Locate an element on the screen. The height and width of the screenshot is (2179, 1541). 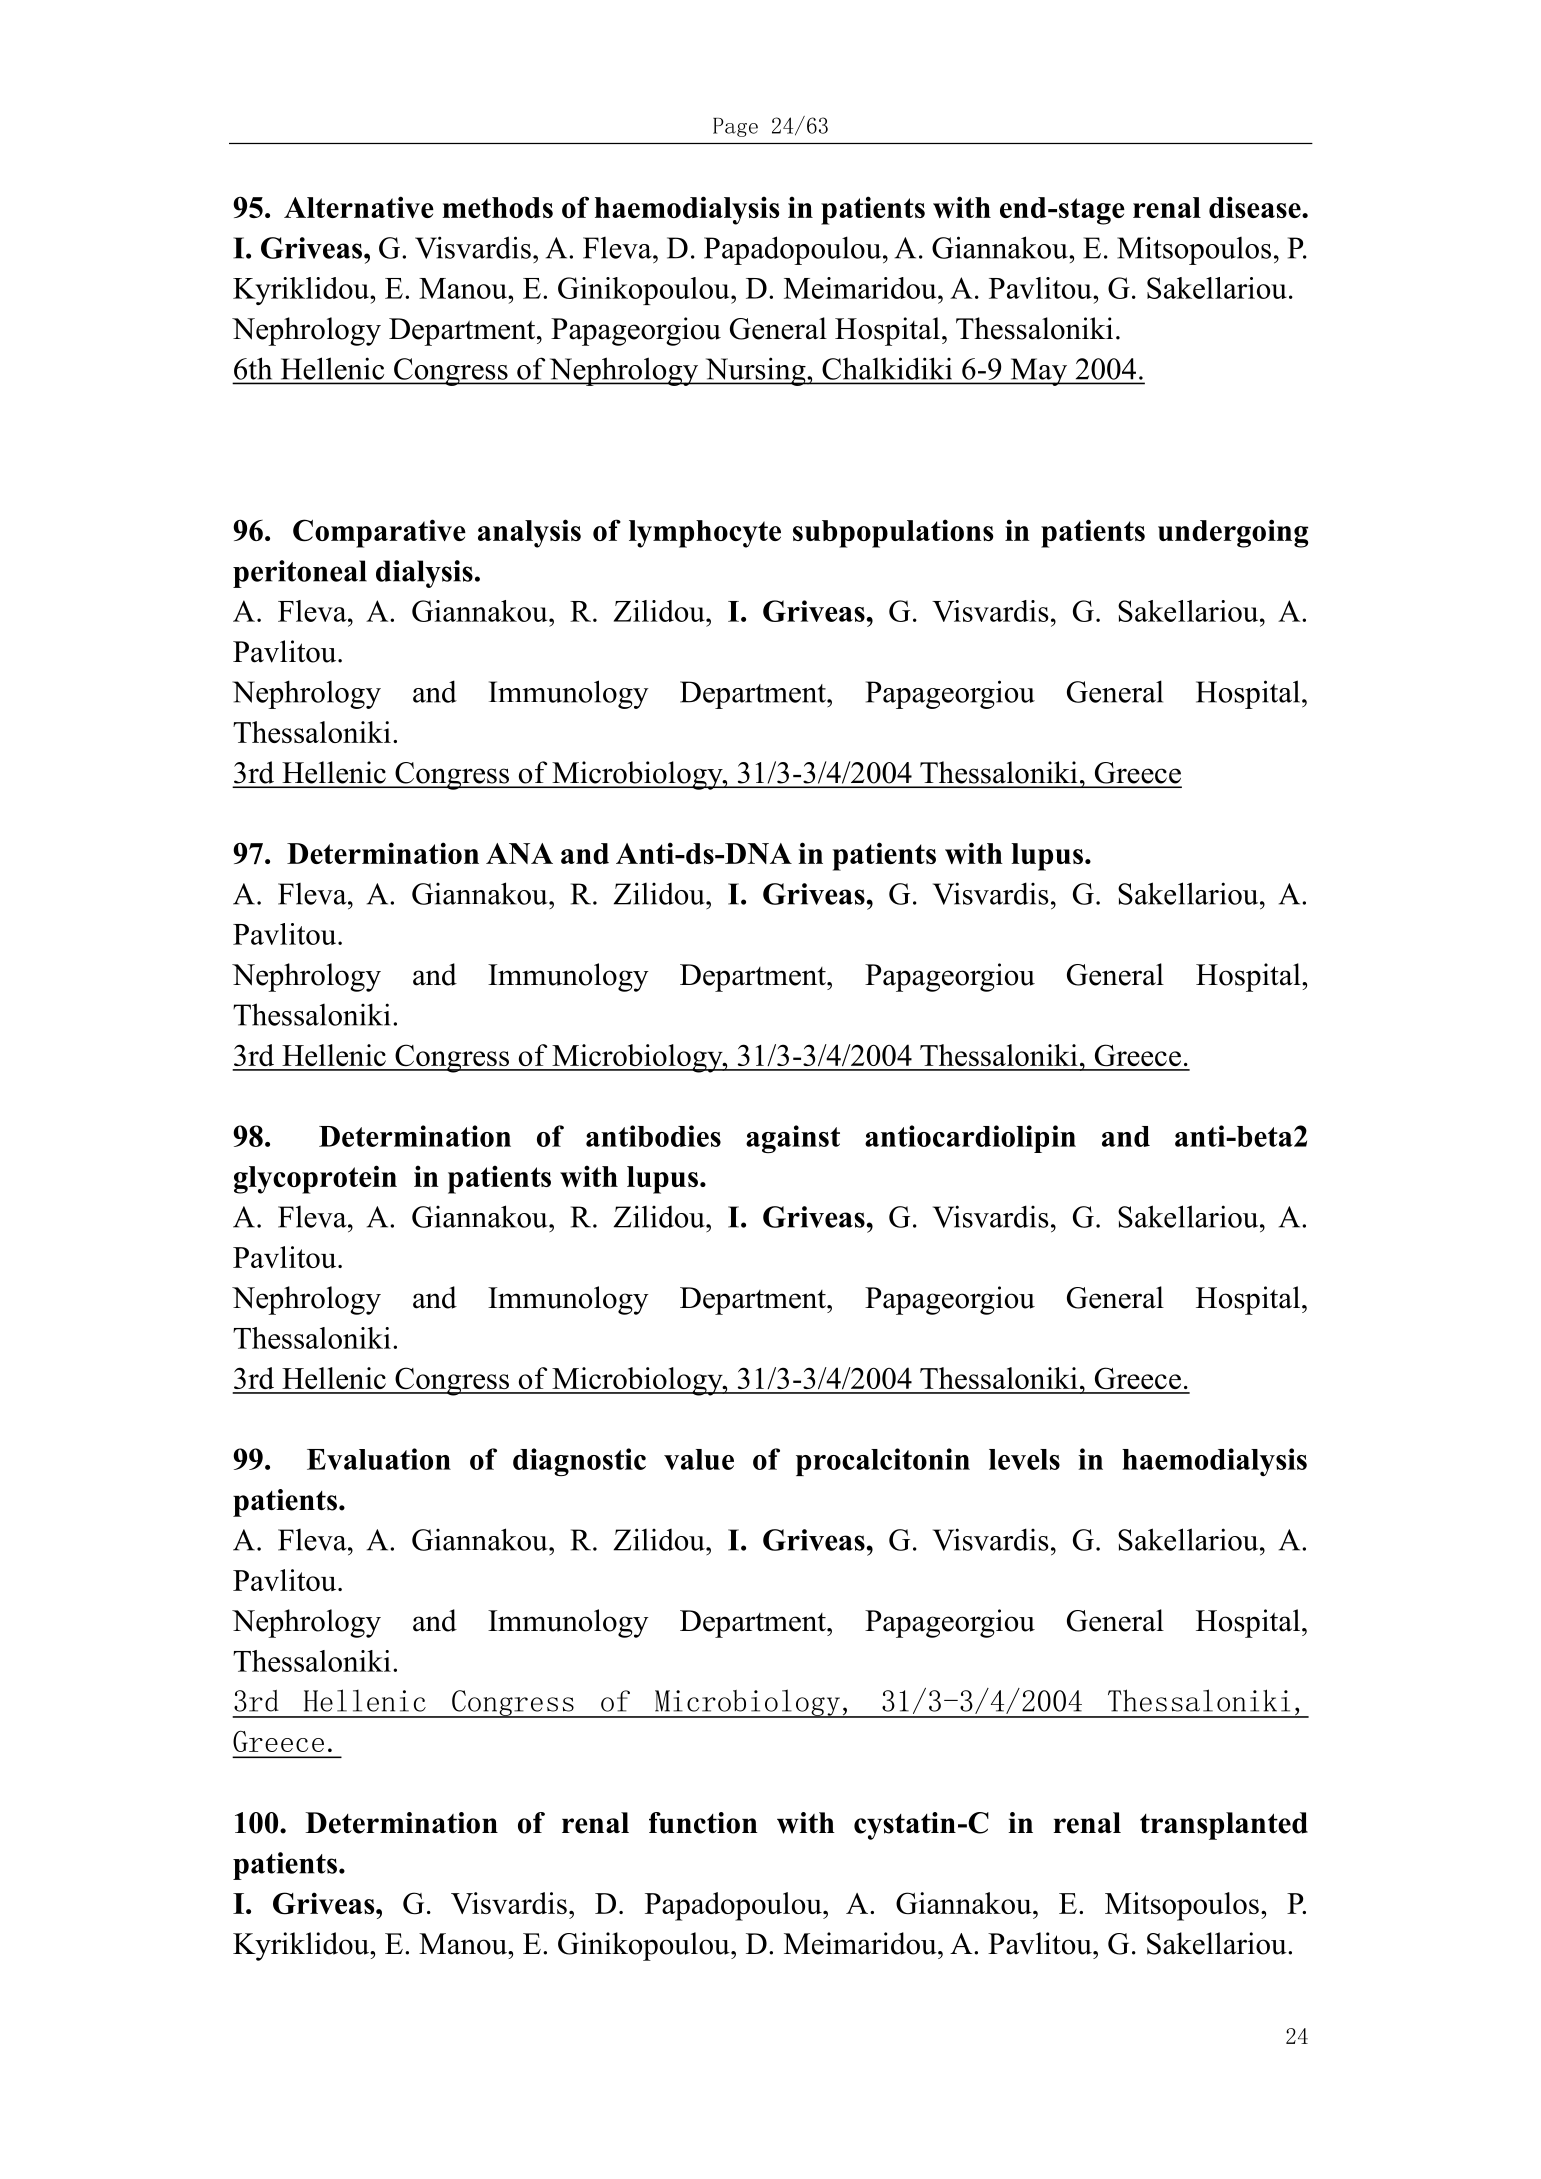
levels is located at coordinates (1024, 1459).
